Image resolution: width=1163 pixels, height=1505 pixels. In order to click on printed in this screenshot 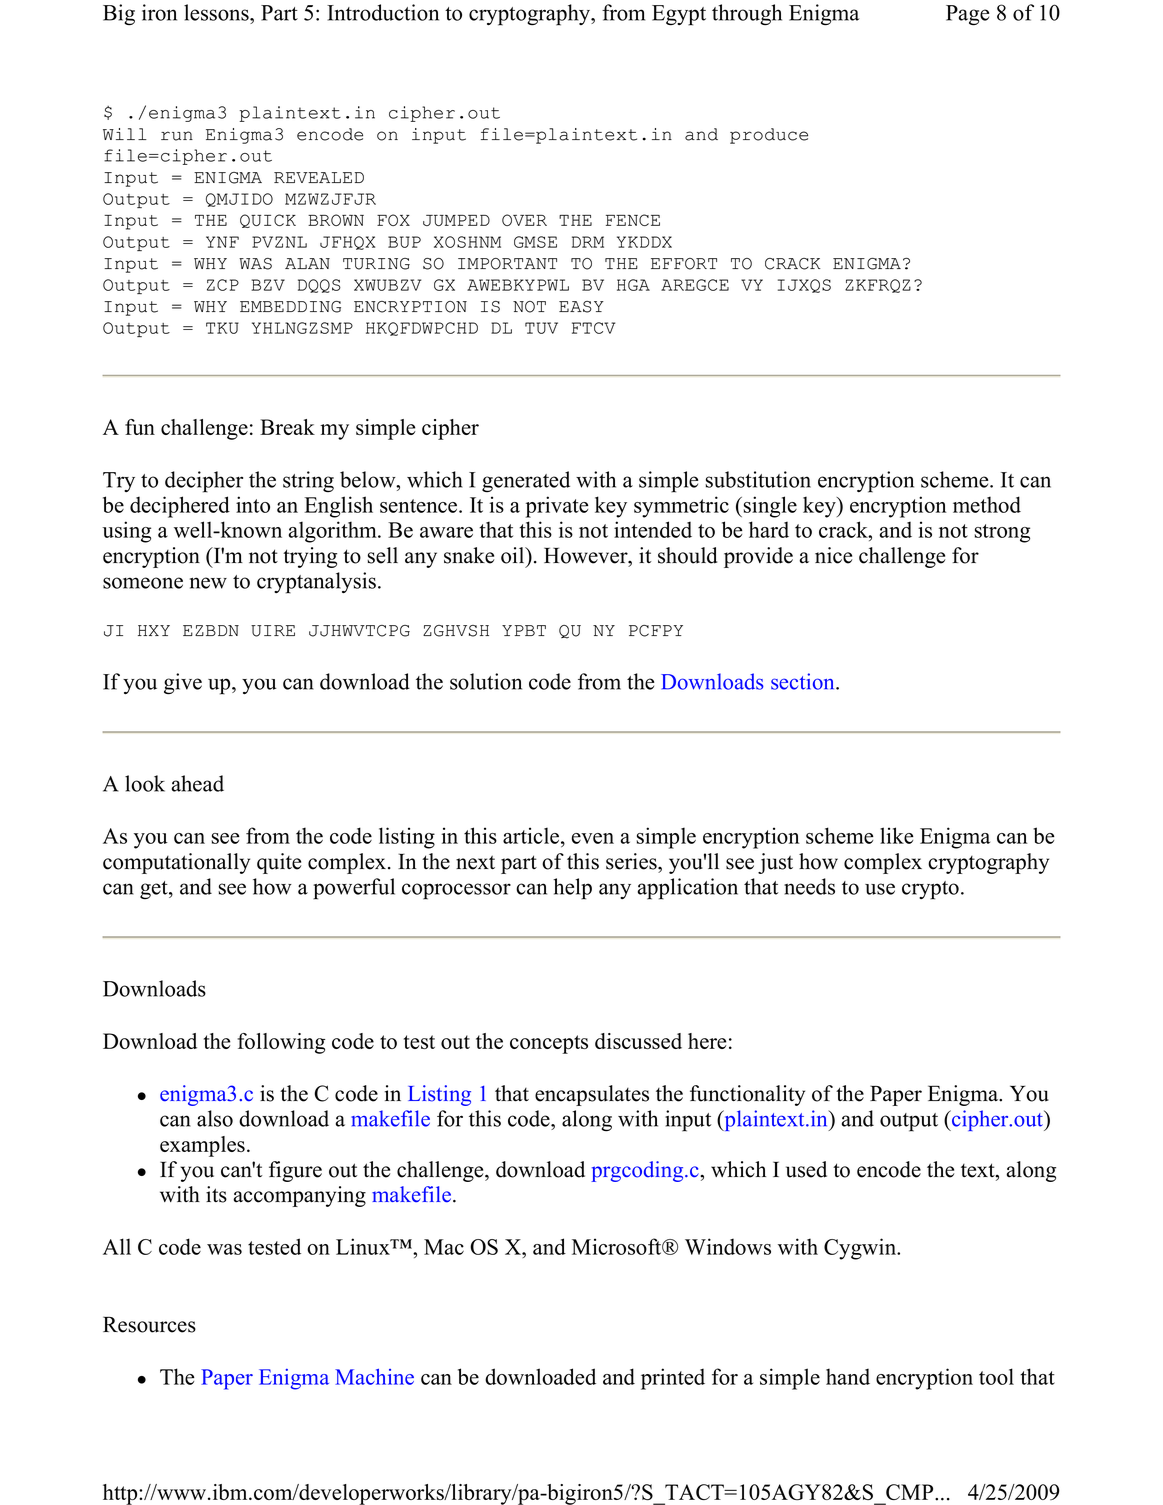, I will do `click(673, 1379)`.
